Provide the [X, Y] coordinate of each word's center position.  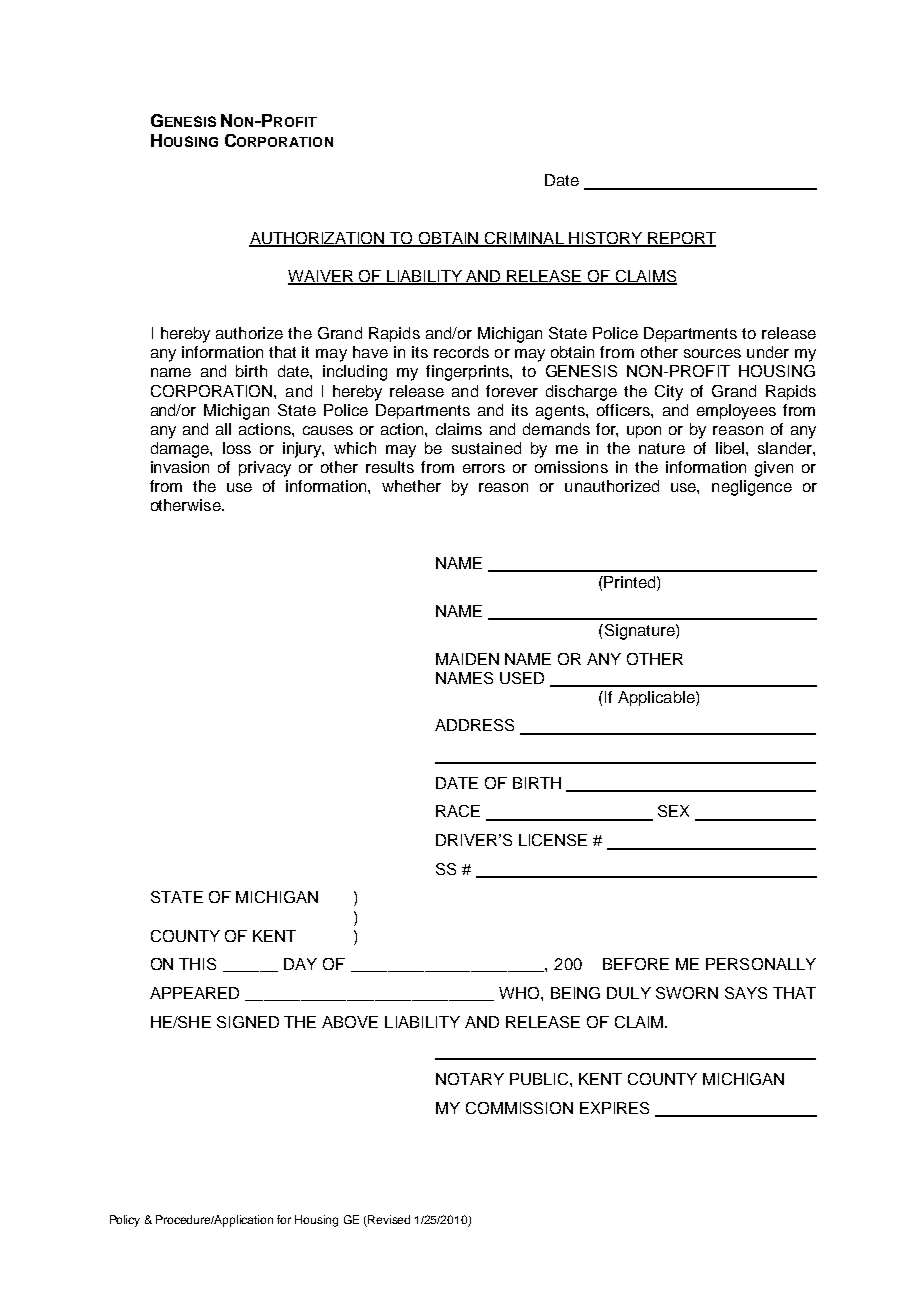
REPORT [681, 239]
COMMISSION [519, 1108]
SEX [673, 811]
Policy [125, 1221]
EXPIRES [614, 1108]
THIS [197, 964]
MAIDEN [467, 659]
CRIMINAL [524, 239]
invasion [180, 467]
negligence [752, 488]
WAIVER [322, 277]
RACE [458, 811]
